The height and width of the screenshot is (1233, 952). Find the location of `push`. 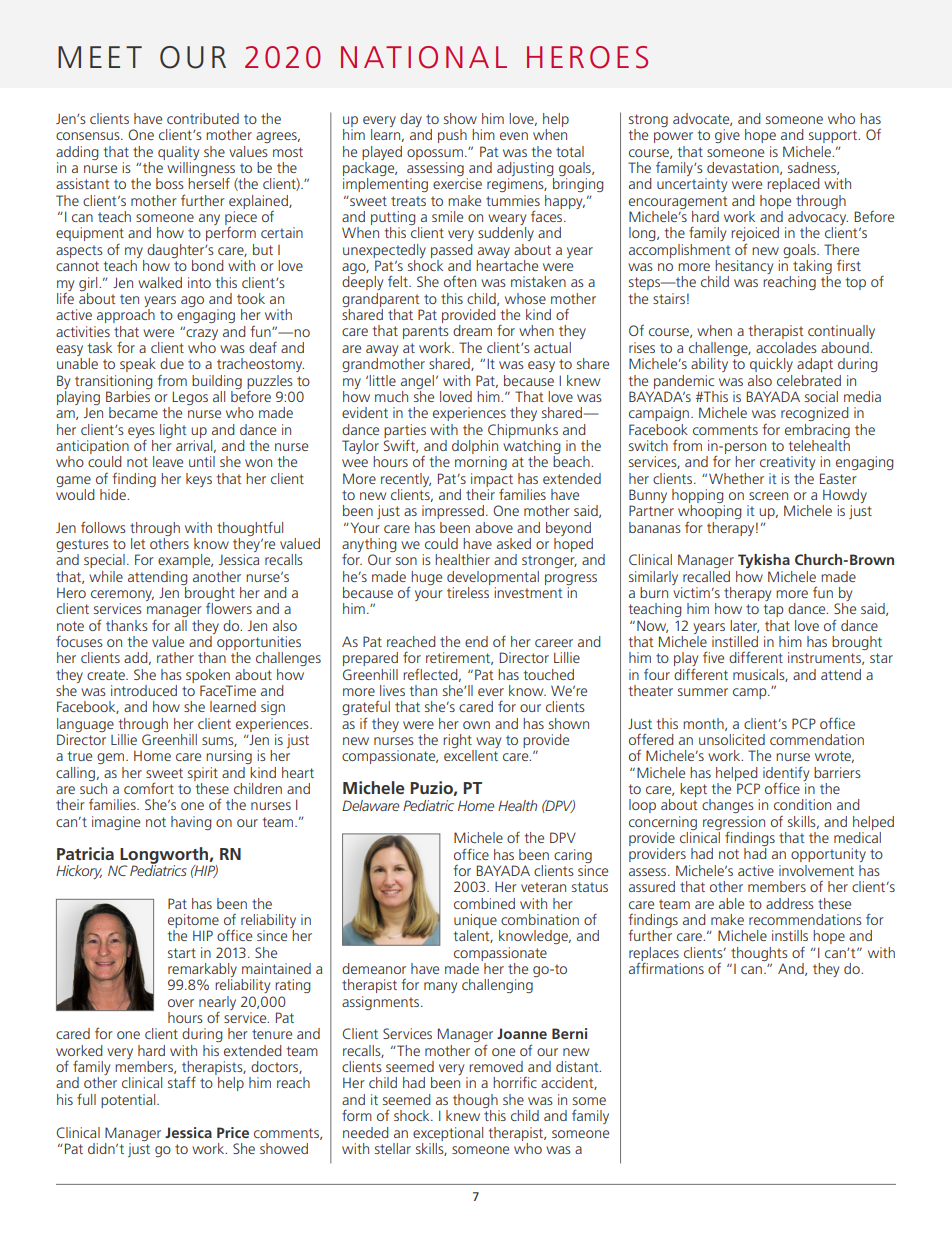

push is located at coordinates (452, 136).
